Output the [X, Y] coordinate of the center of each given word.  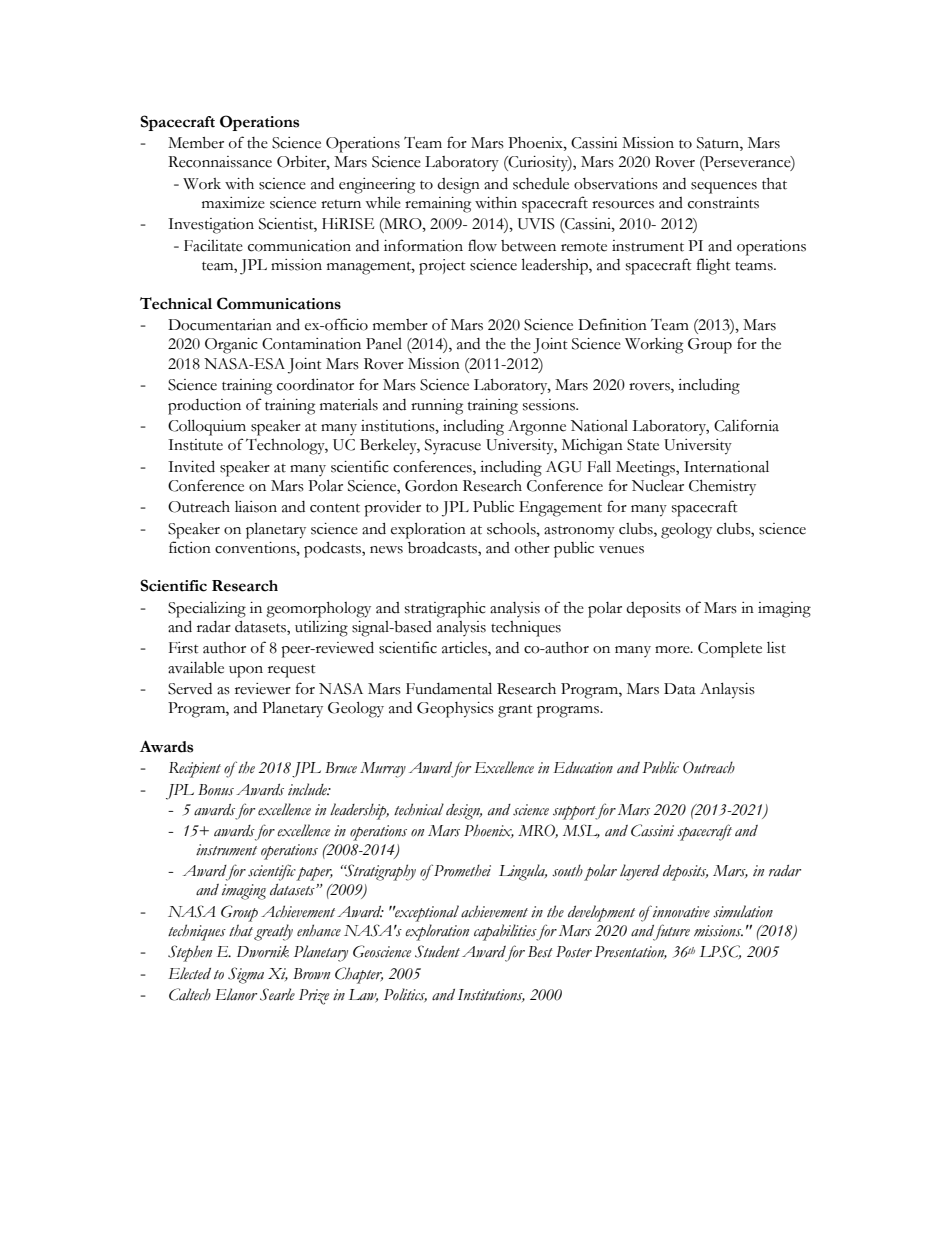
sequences [724, 188]
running [437, 407]
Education [583, 768]
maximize [233, 203]
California [746, 425]
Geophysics [455, 710]
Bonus [216, 790]
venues [621, 550]
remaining [438, 205]
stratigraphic [445, 610]
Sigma [246, 975]
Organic [231, 346]
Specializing [207, 610]
